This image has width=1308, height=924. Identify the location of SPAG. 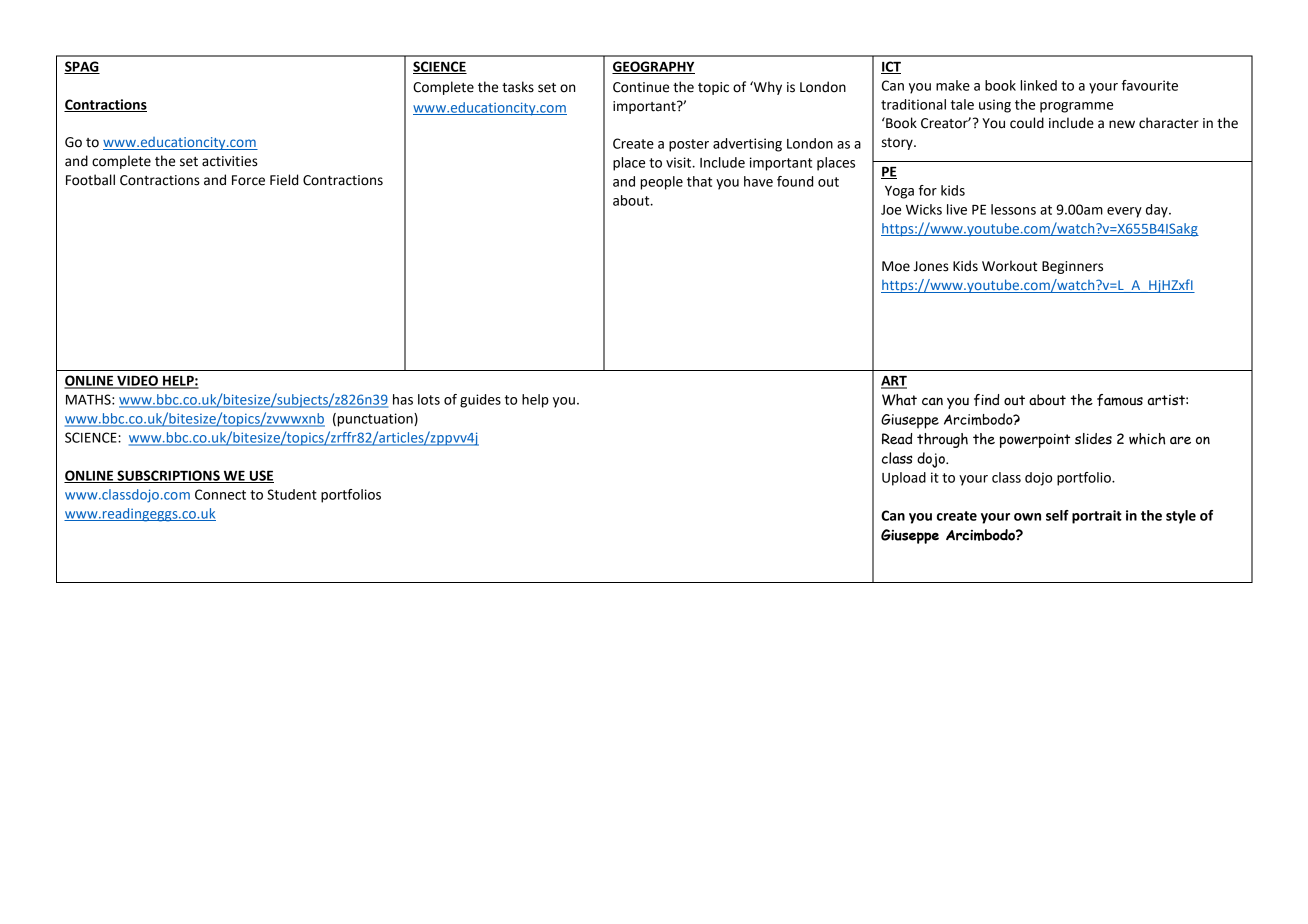
(82, 67).
